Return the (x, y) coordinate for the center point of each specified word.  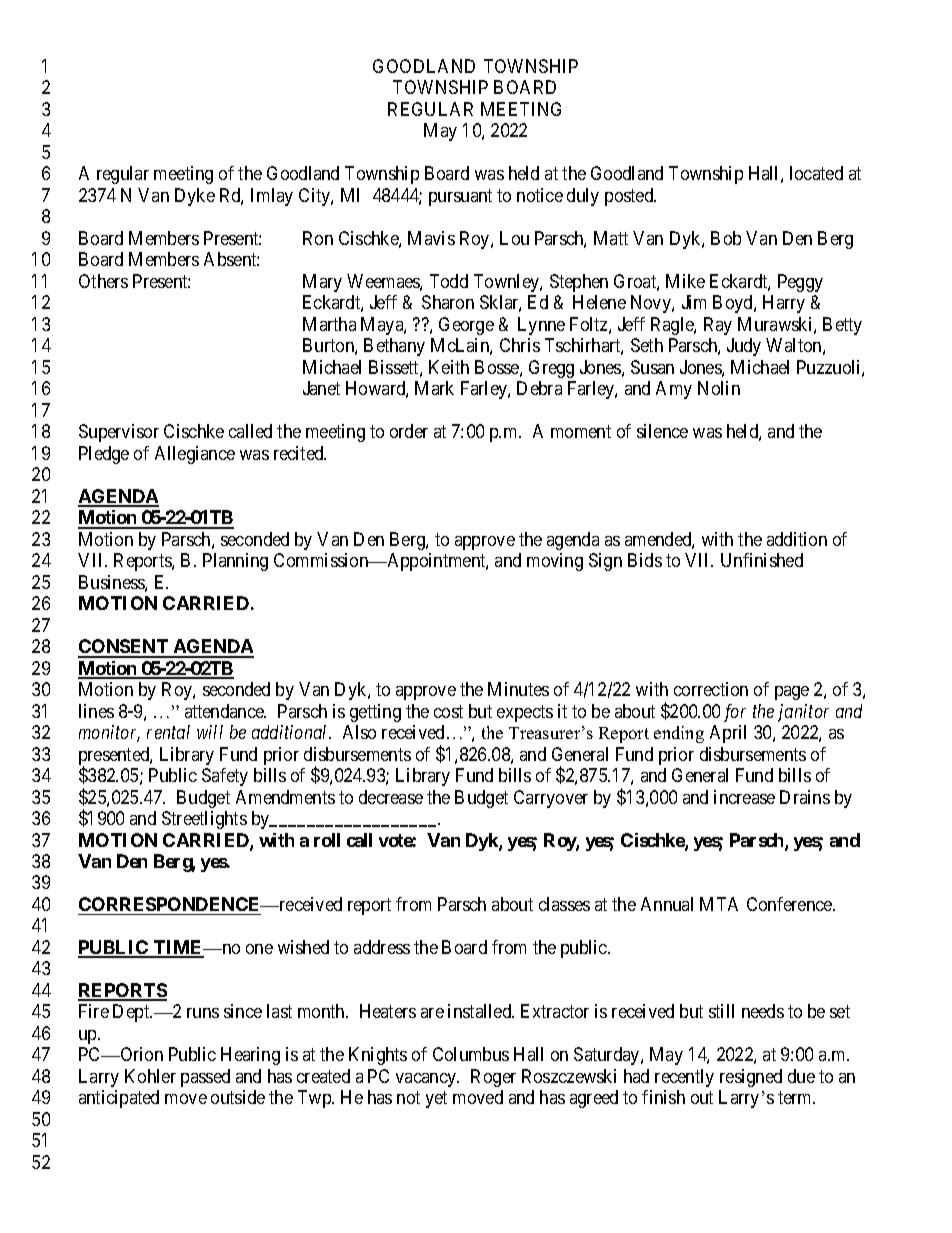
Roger (493, 1078)
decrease (391, 797)
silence (662, 431)
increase (744, 797)
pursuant (460, 197)
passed (205, 1078)
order (409, 431)
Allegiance (195, 455)
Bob (726, 238)
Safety (225, 777)
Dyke (195, 197)
